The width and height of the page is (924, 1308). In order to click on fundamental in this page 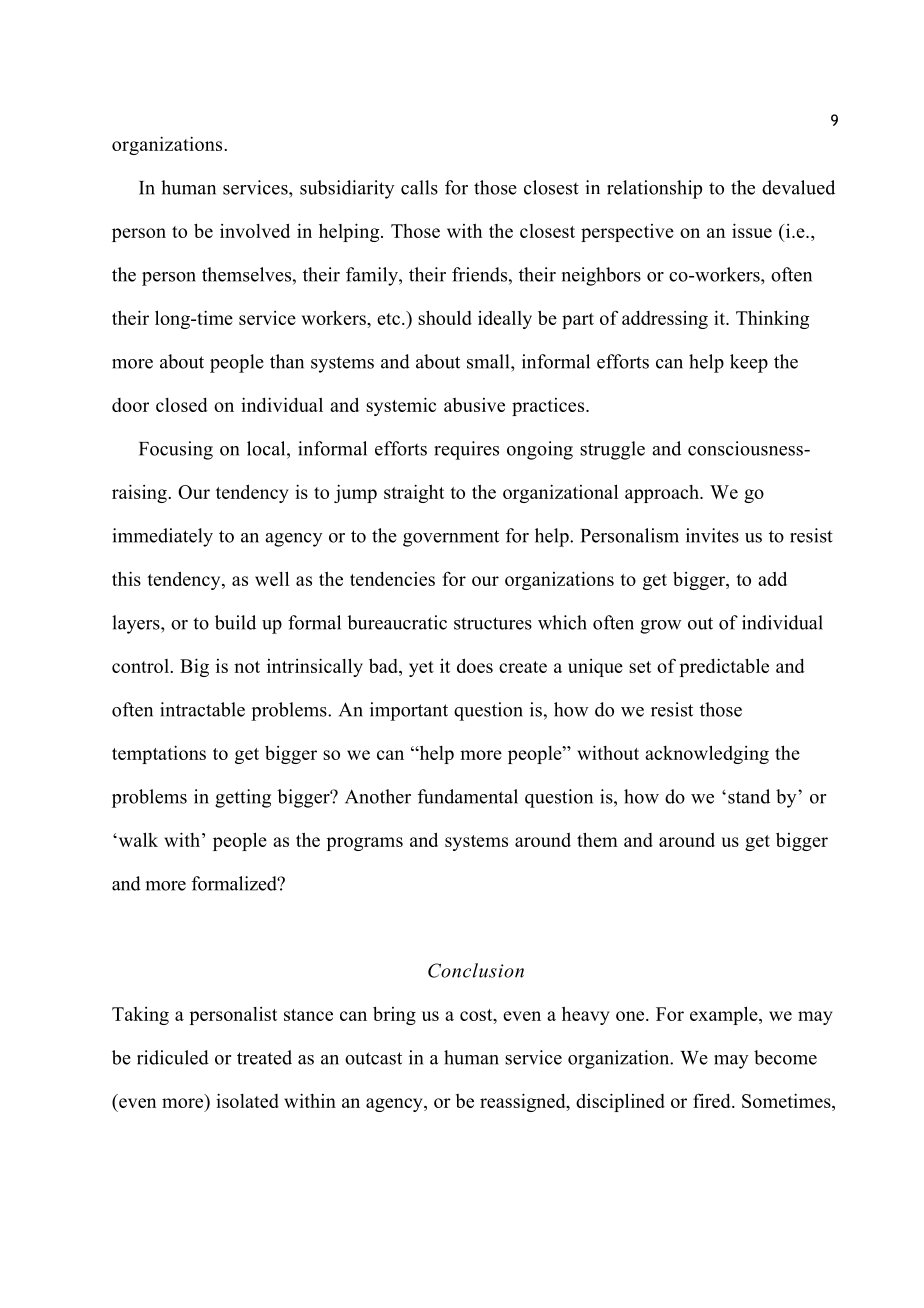, I will do `click(468, 796)`.
